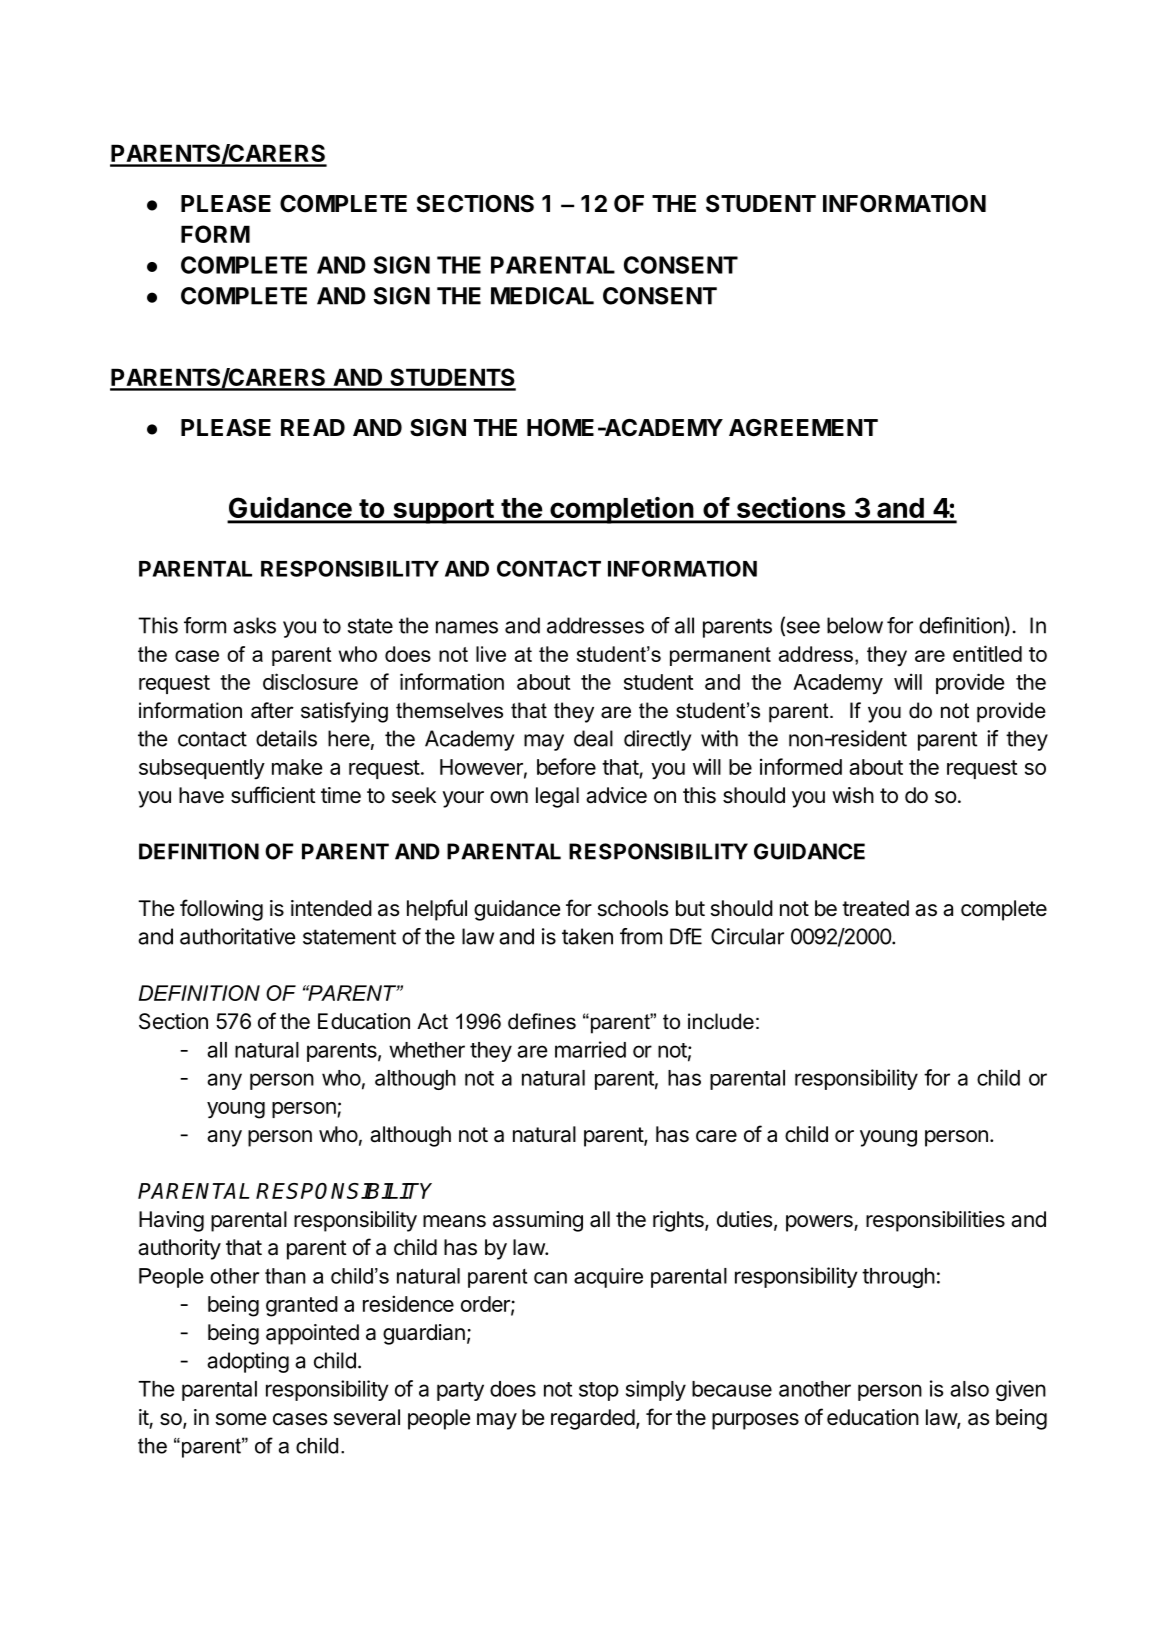 The width and height of the page is (1157, 1636). Describe the element at coordinates (969, 1389) in the page. I see `also` at that location.
